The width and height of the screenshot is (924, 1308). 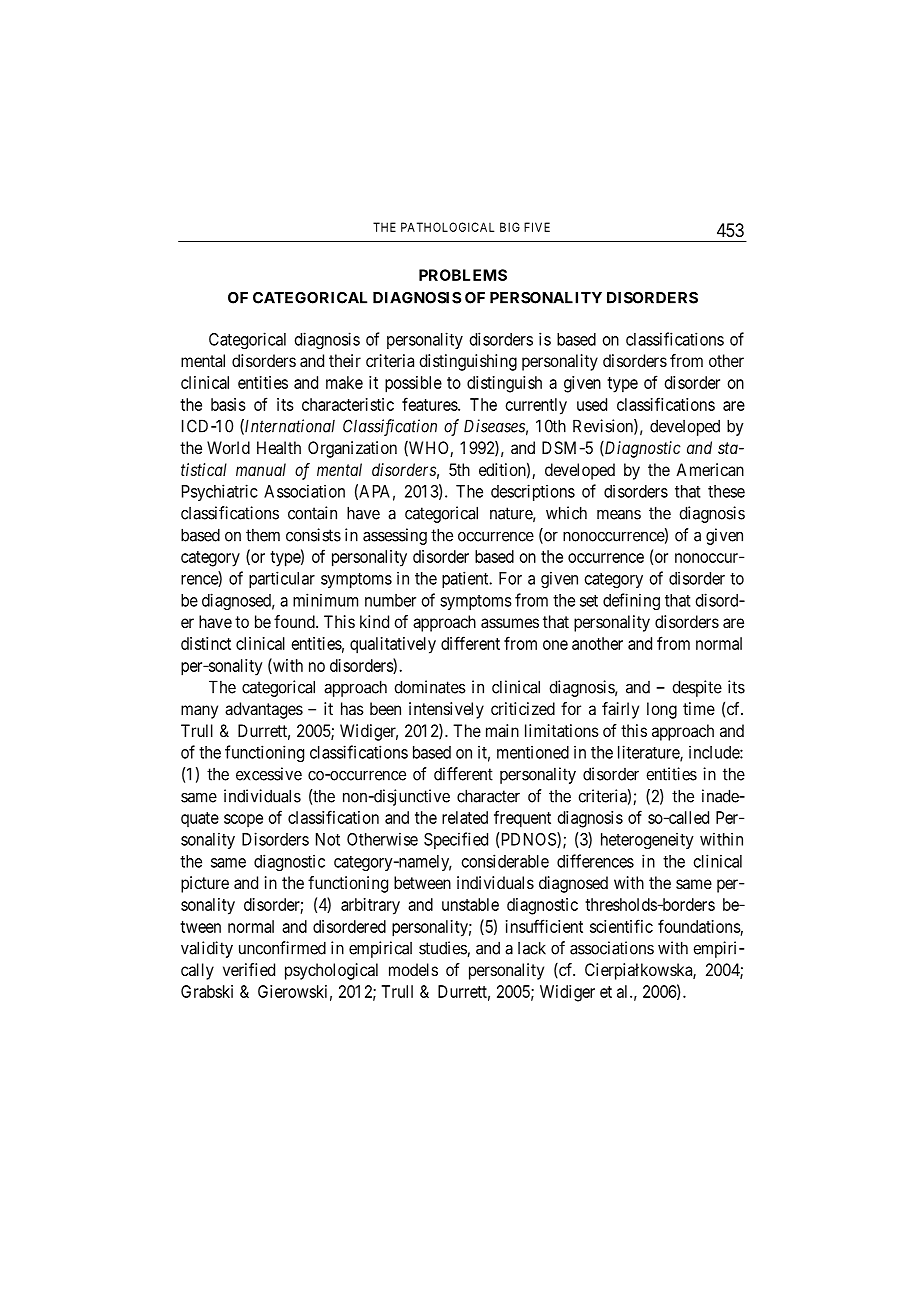 What do you see at coordinates (220, 492) in the screenshot?
I see `Psychiatric` at bounding box center [220, 492].
